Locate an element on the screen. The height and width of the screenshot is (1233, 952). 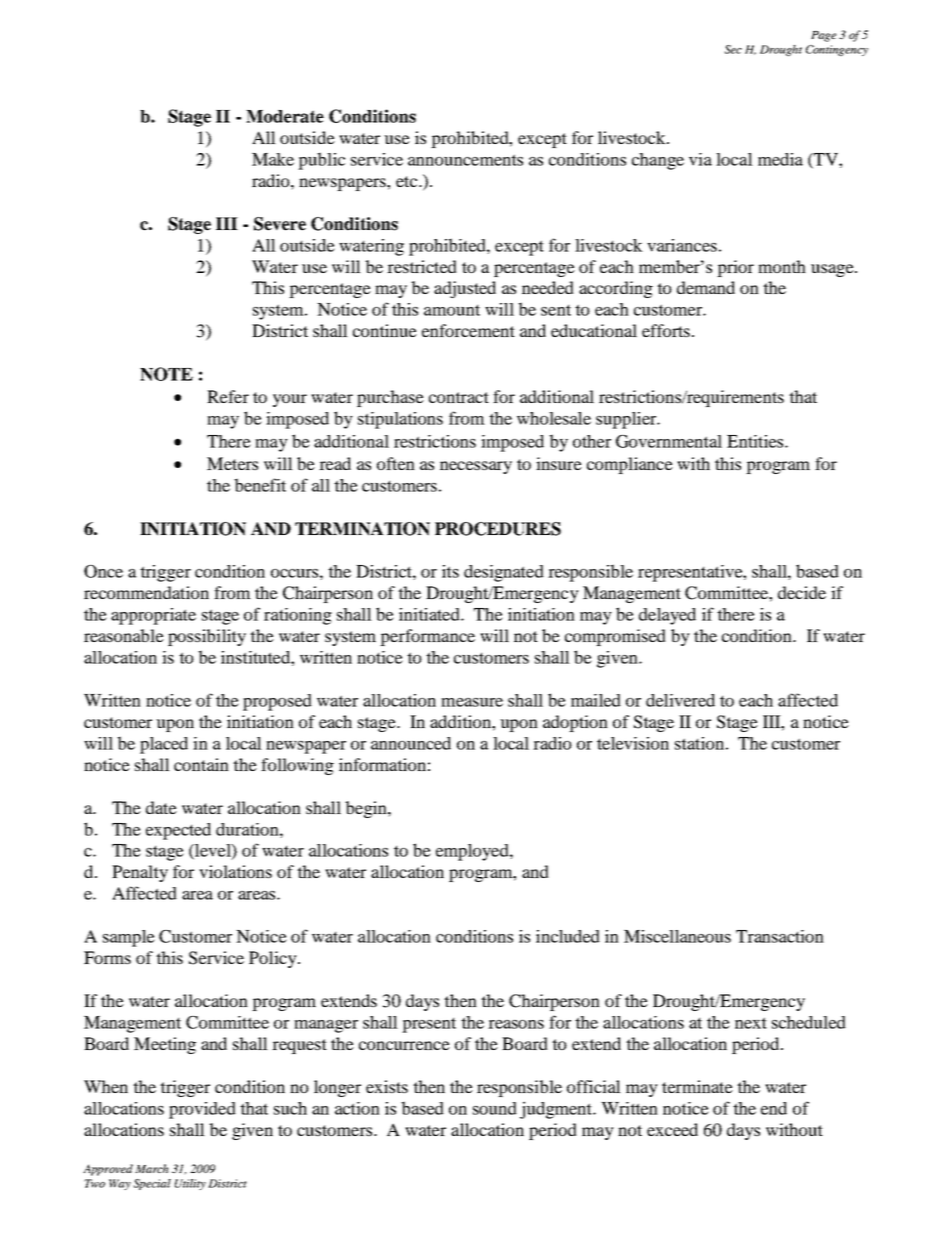
decide is located at coordinates (802, 592).
